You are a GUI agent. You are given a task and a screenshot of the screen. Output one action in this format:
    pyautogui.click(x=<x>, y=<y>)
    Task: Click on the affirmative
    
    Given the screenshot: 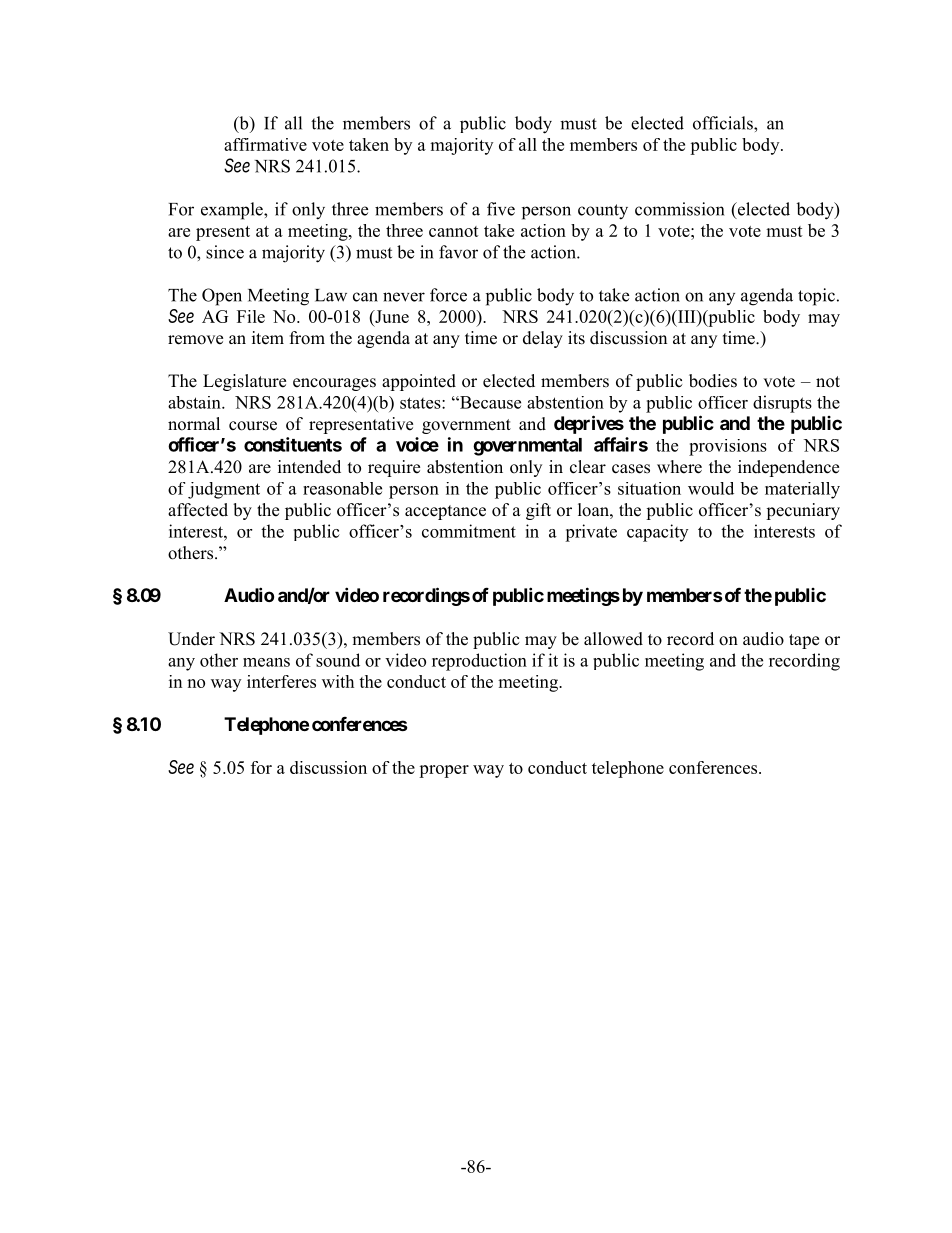 What is the action you would take?
    pyautogui.click(x=265, y=144)
